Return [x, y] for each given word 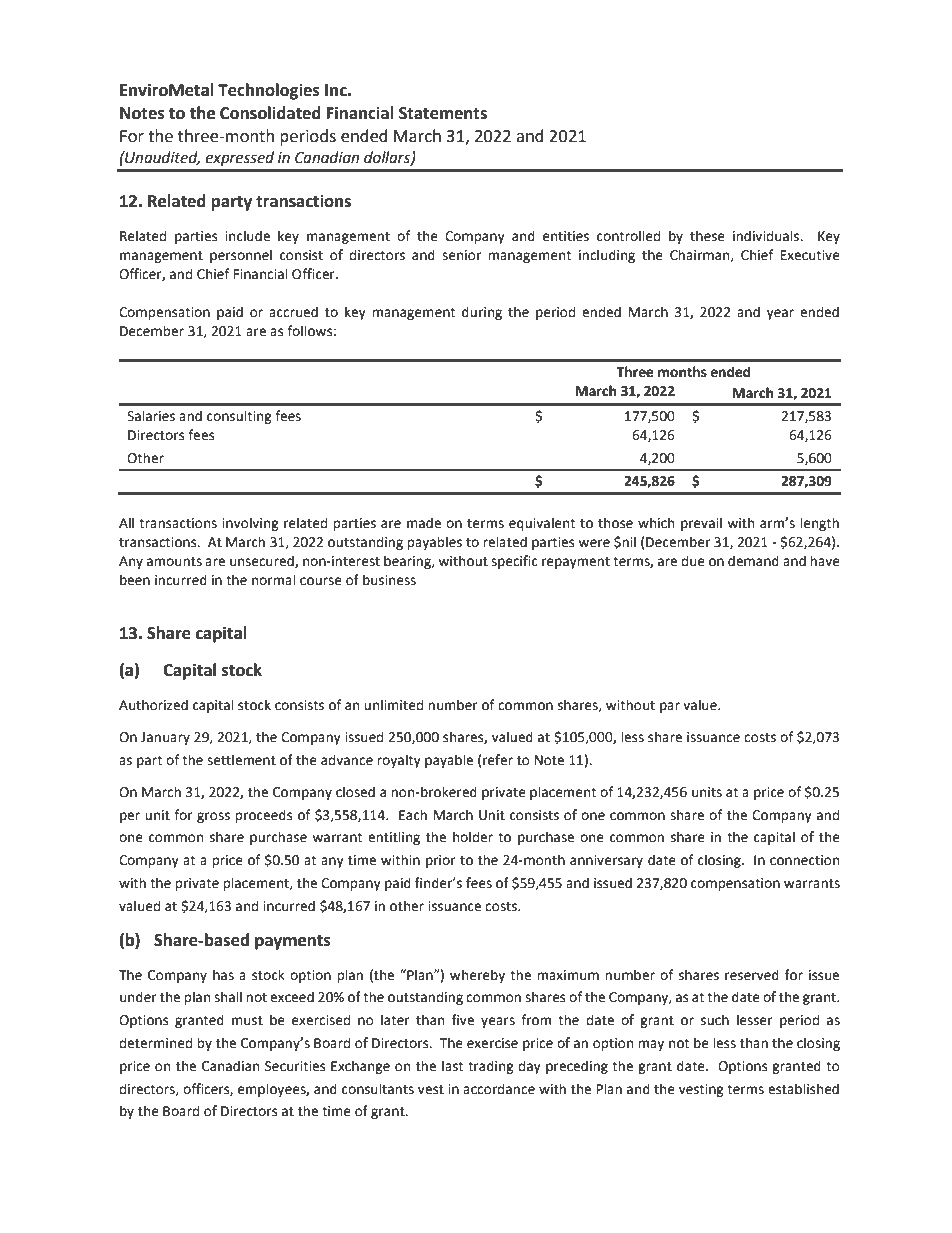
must [247, 1021]
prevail [701, 524]
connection [804, 860]
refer [498, 760]
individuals [767, 236]
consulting [239, 417]
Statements [443, 113]
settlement [241, 760]
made [424, 523]
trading [491, 1067]
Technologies [269, 91]
